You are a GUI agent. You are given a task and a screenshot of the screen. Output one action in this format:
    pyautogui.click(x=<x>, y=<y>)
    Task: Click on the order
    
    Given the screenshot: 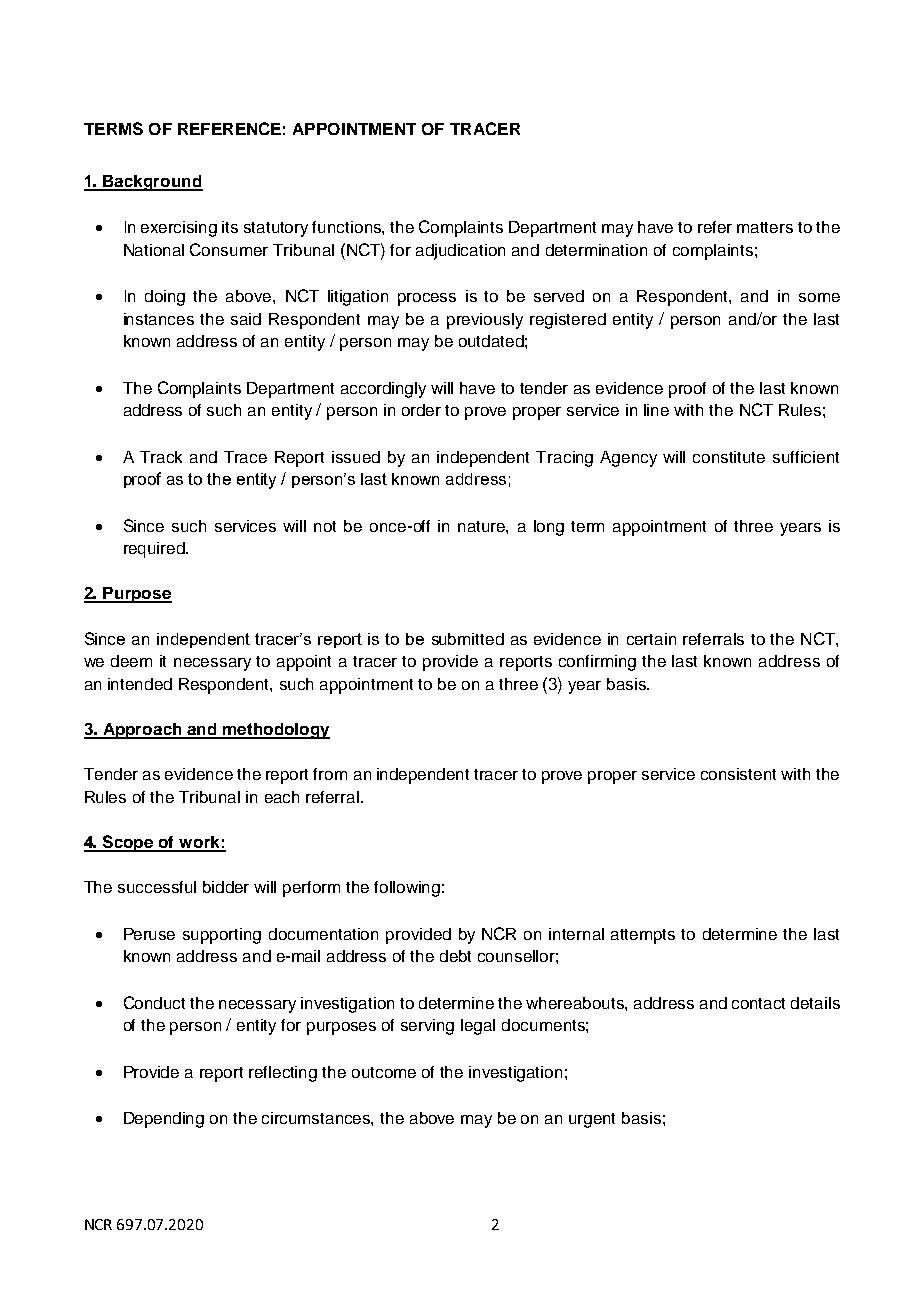 What is the action you would take?
    pyautogui.click(x=421, y=410)
